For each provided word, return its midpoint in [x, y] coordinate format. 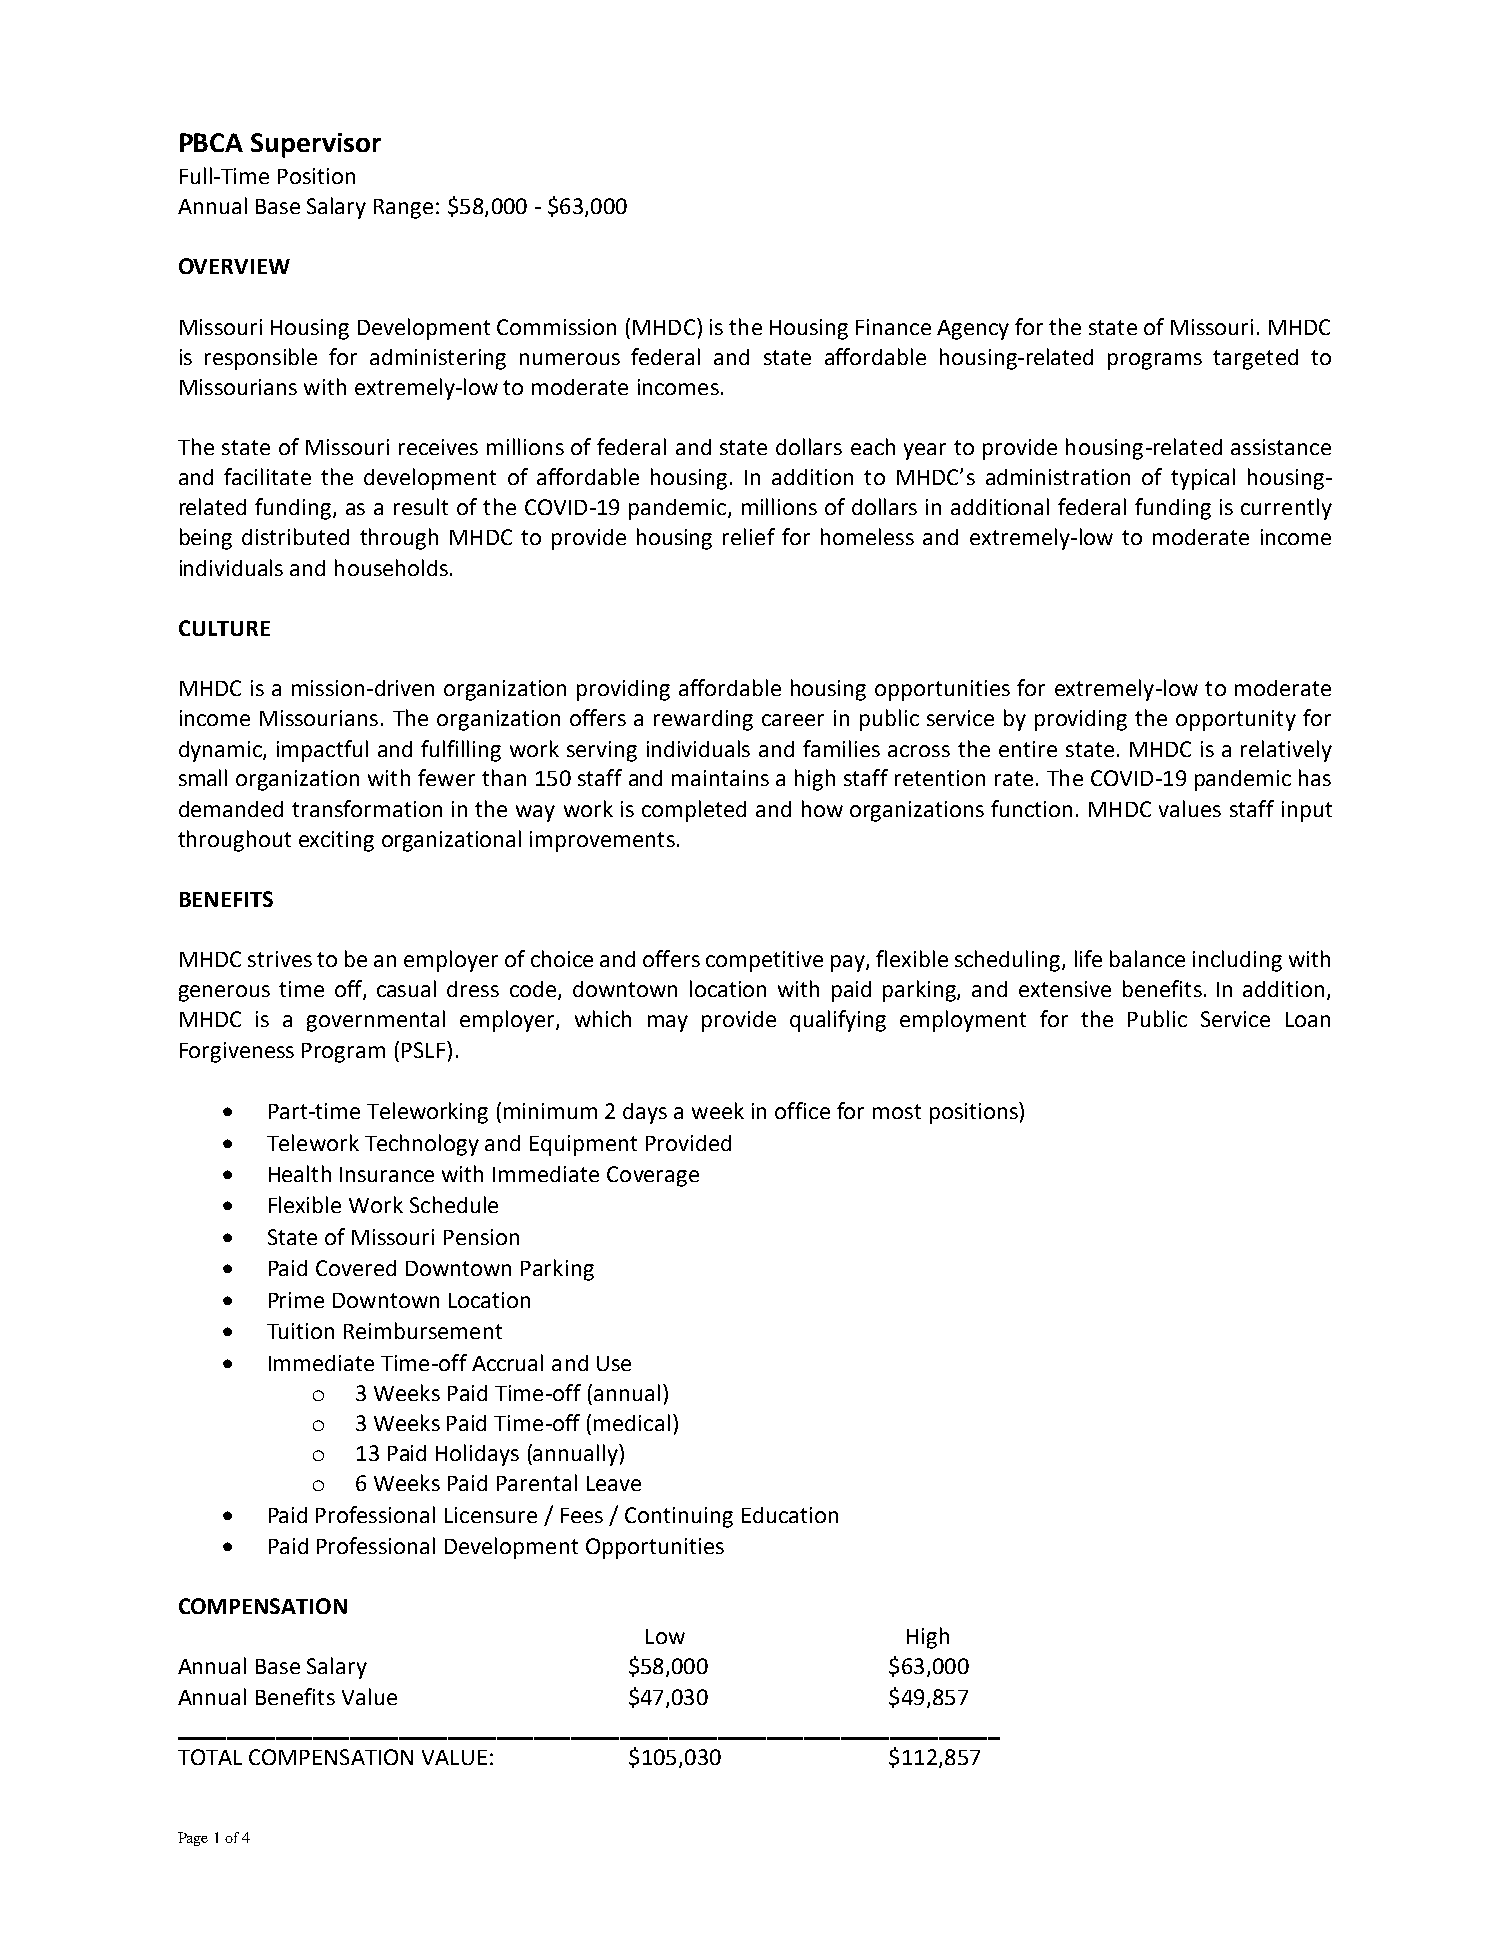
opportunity [1236, 720]
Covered [356, 1268]
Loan [1308, 1019]
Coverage [653, 1176]
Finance [893, 327]
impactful [322, 751]
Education [790, 1515]
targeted [1255, 359]
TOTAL [210, 1757]
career [793, 720]
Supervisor [316, 145]
